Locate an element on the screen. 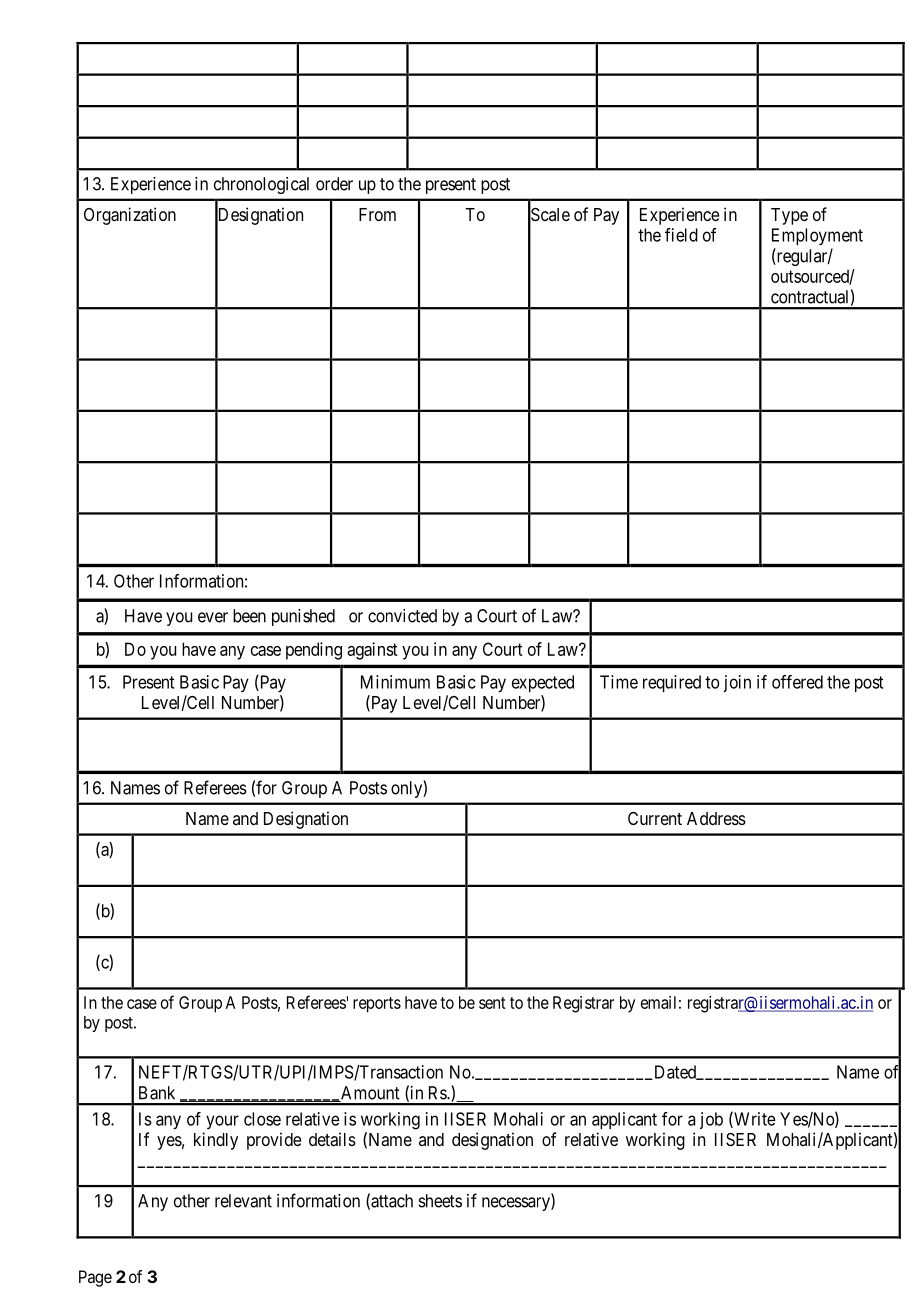 Image resolution: width=924 pixels, height=1309 pixels. field is located at coordinates (681, 235).
